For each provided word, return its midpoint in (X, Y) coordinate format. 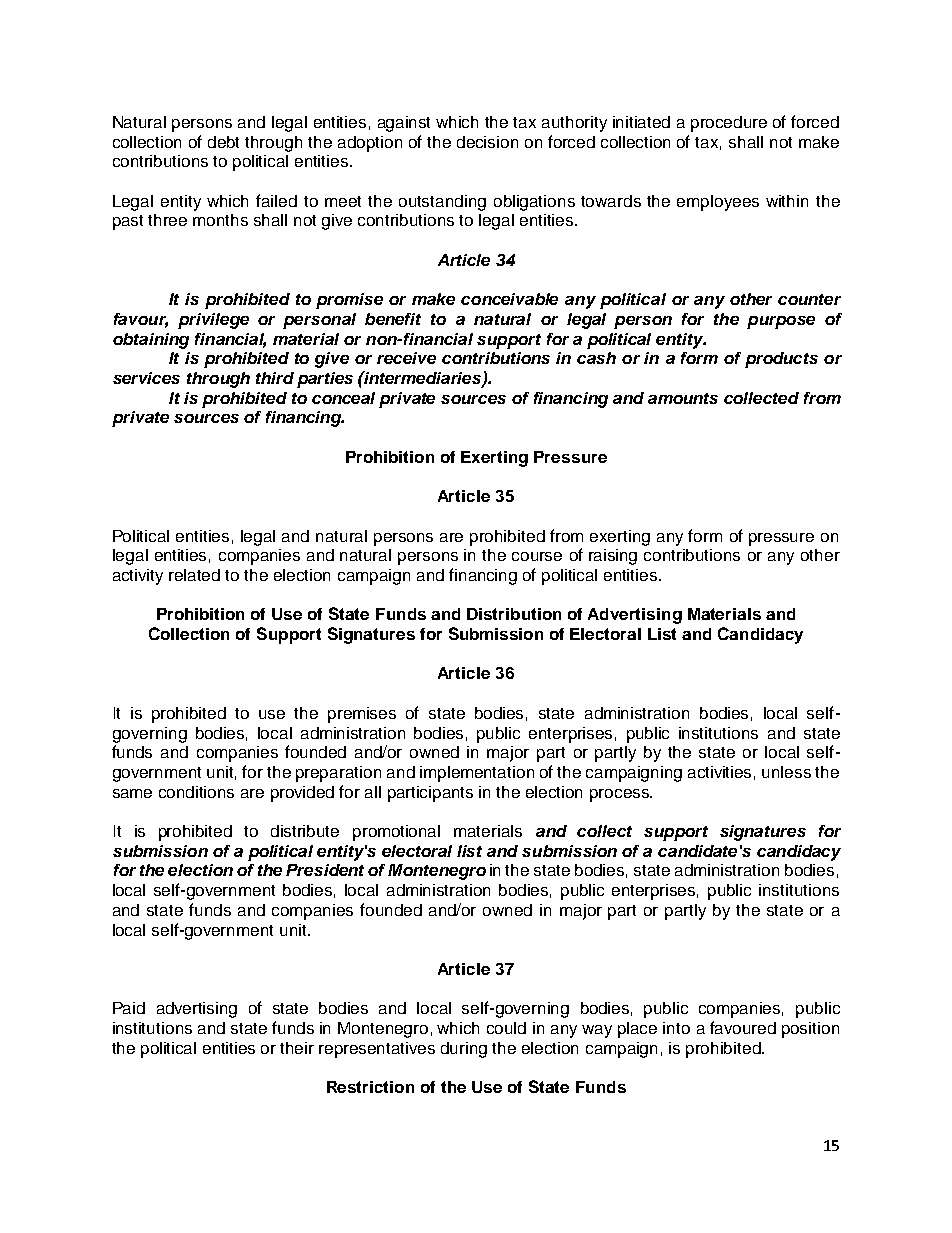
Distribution (514, 614)
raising (613, 557)
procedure (729, 124)
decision (487, 142)
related (194, 575)
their (297, 1048)
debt (223, 142)
